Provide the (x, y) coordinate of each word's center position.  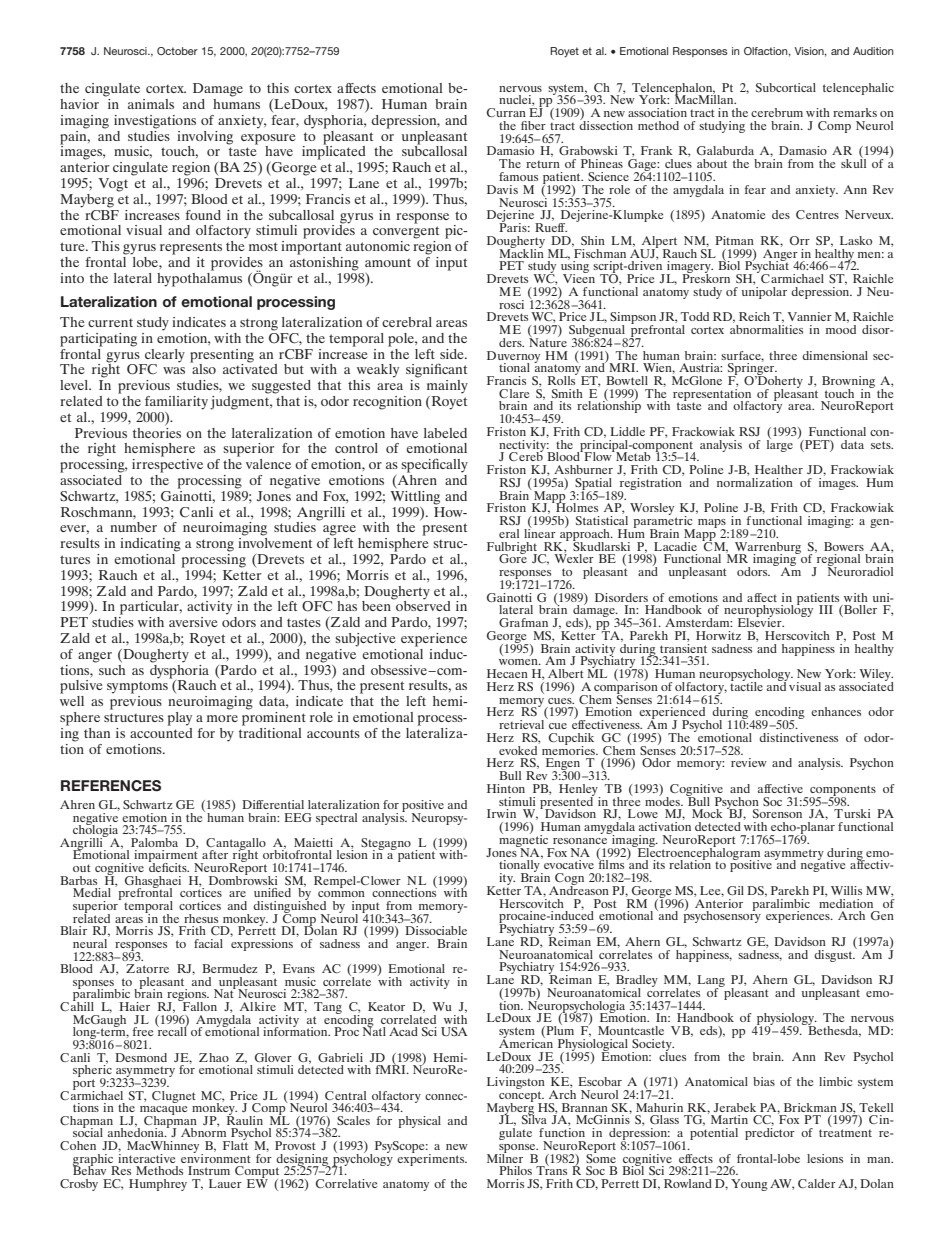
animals (151, 104)
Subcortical (786, 87)
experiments (432, 1158)
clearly (165, 356)
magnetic (525, 840)
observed (422, 605)
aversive (193, 622)
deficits (169, 866)
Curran (506, 112)
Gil (735, 890)
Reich (754, 316)
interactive (147, 1157)
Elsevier (761, 621)
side (453, 354)
